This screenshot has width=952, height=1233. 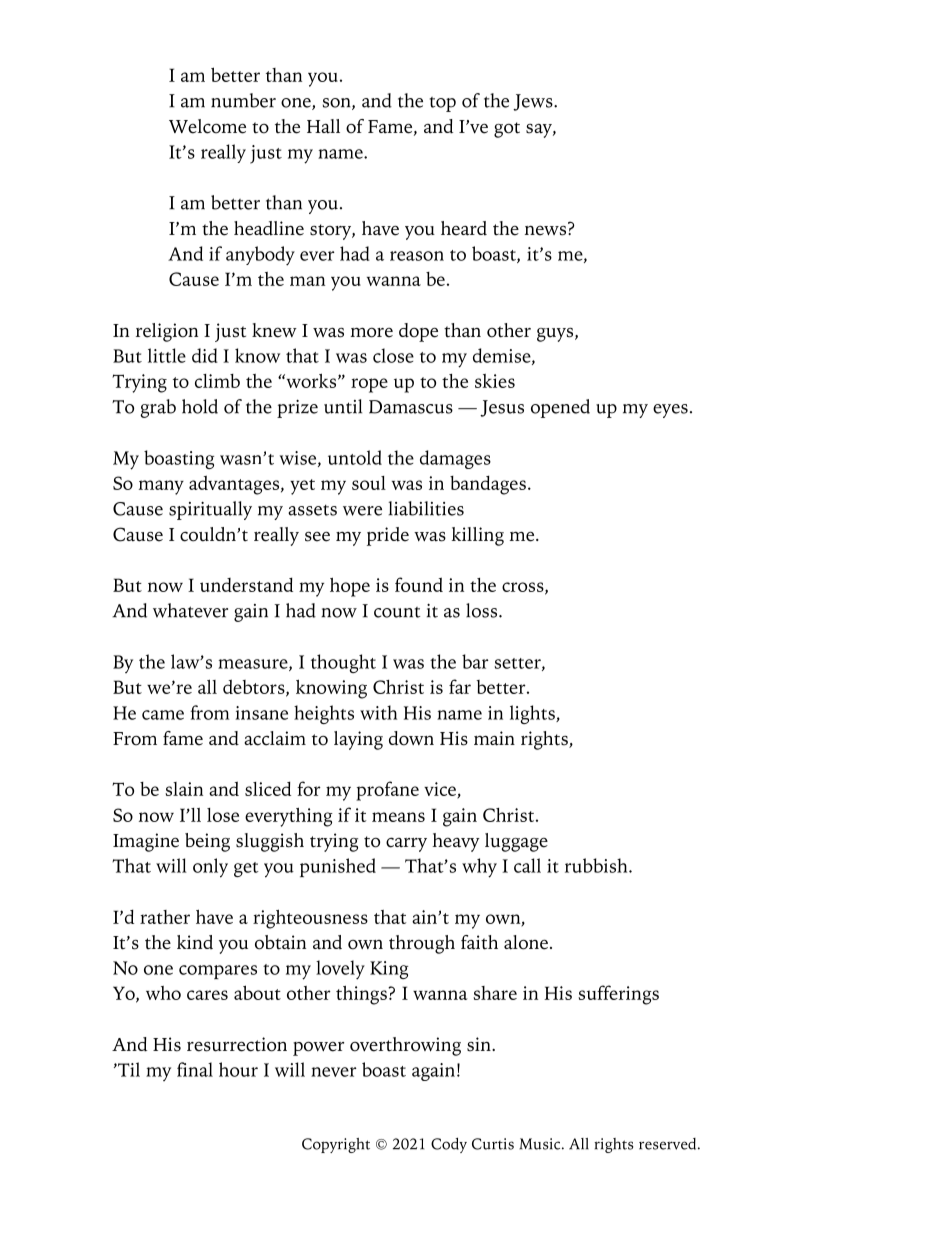 I want to click on Cody, so click(x=449, y=1145).
